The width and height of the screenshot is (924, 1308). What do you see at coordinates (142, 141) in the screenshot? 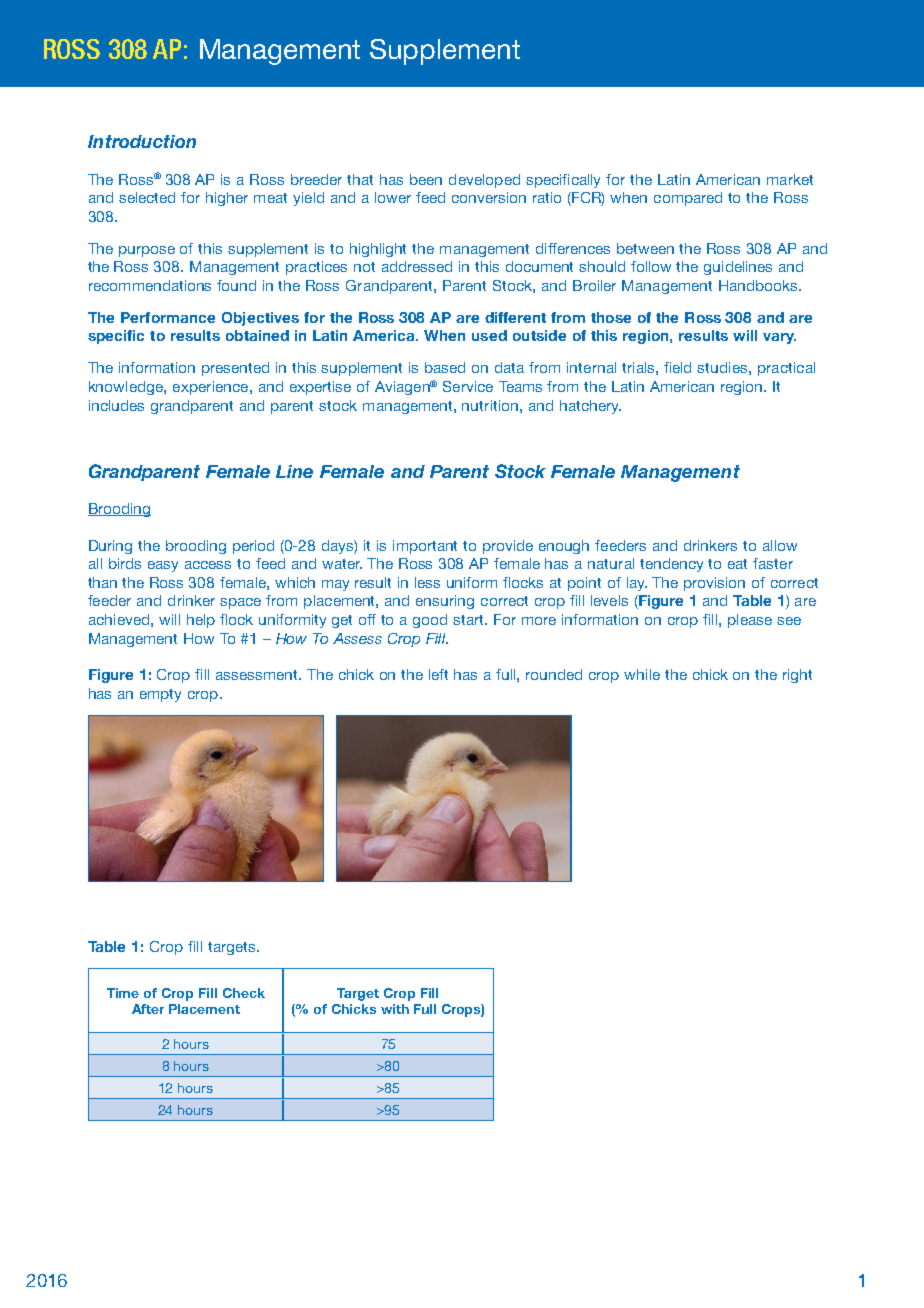
I see `Introduction` at bounding box center [142, 141].
